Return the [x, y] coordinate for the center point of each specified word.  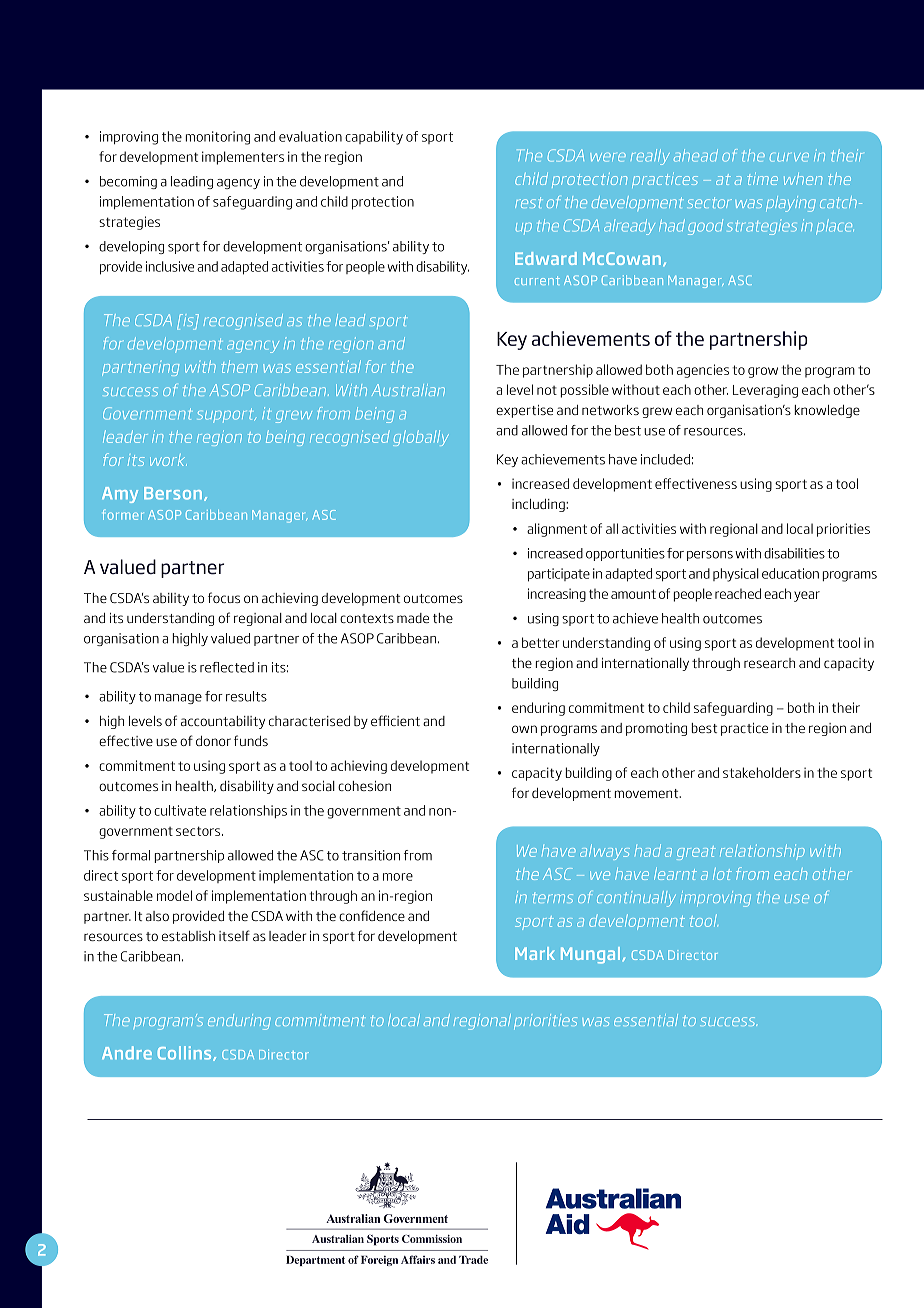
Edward [546, 258]
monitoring [218, 138]
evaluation [310, 136]
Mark [535, 953]
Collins [186, 1053]
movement [648, 793]
